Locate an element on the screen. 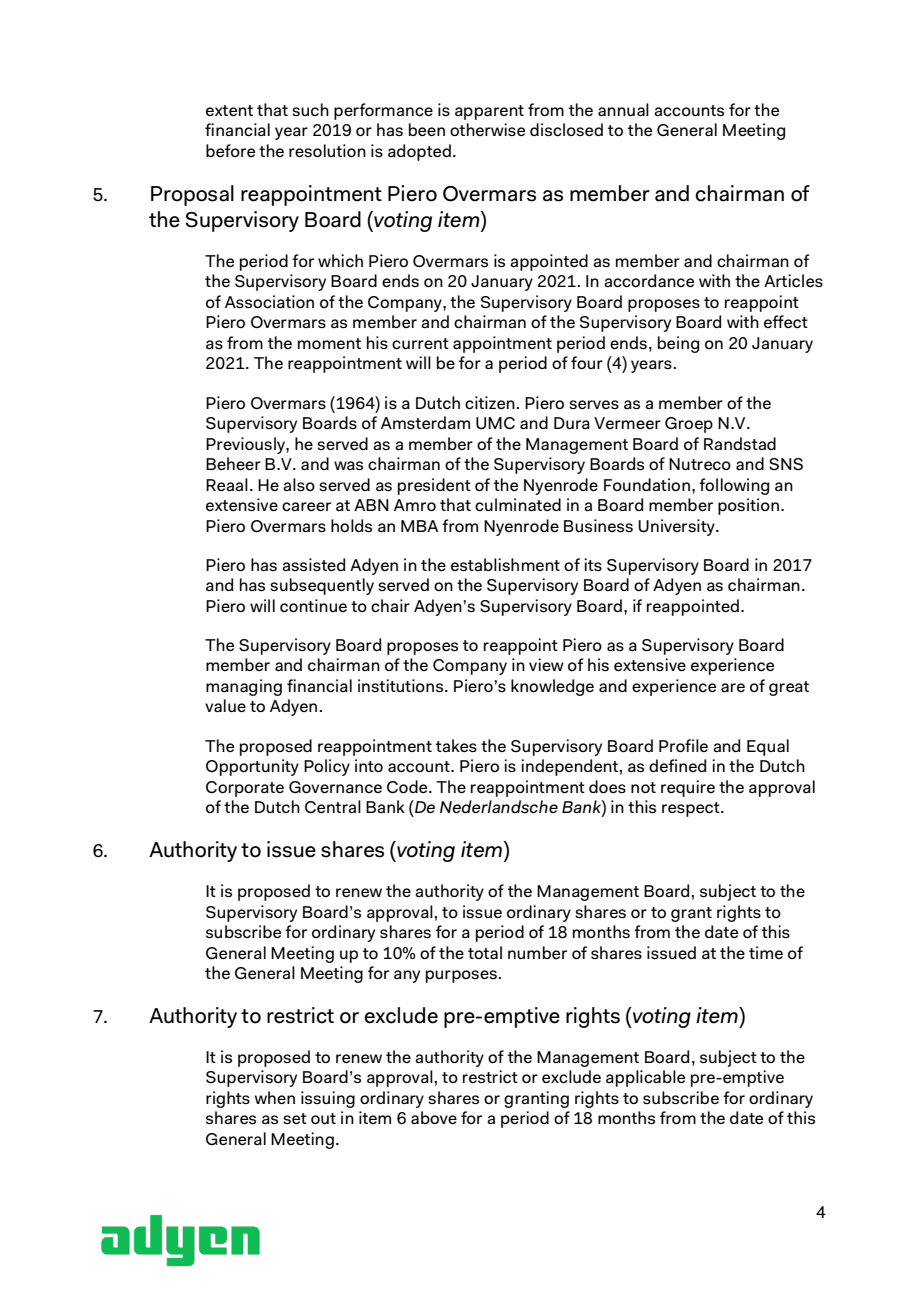  above is located at coordinates (434, 1117).
